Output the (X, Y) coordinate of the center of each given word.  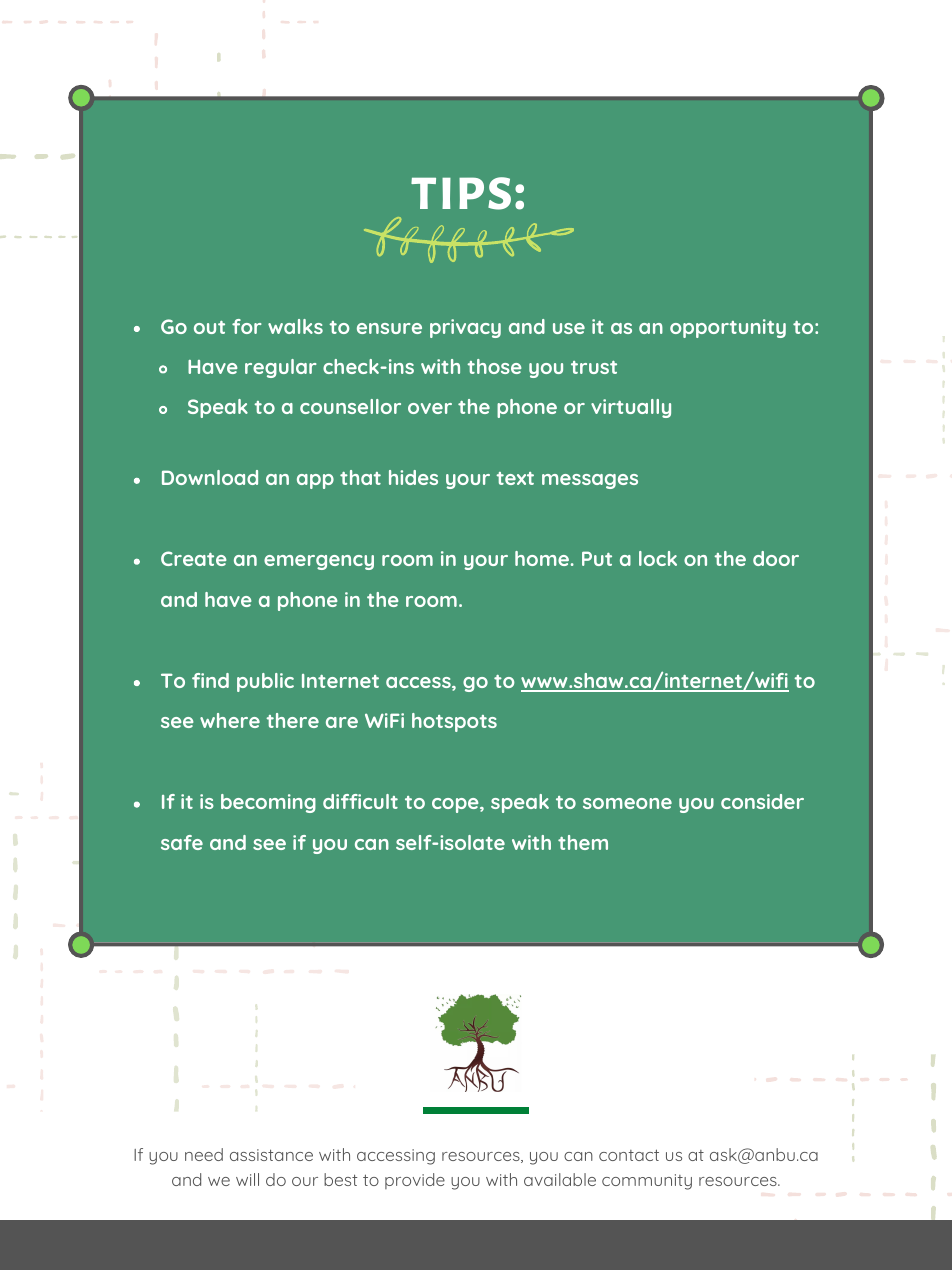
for (247, 326)
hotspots (454, 722)
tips (461, 193)
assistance (271, 1155)
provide (415, 1181)
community (647, 1182)
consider (762, 801)
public (265, 682)
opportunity (728, 328)
